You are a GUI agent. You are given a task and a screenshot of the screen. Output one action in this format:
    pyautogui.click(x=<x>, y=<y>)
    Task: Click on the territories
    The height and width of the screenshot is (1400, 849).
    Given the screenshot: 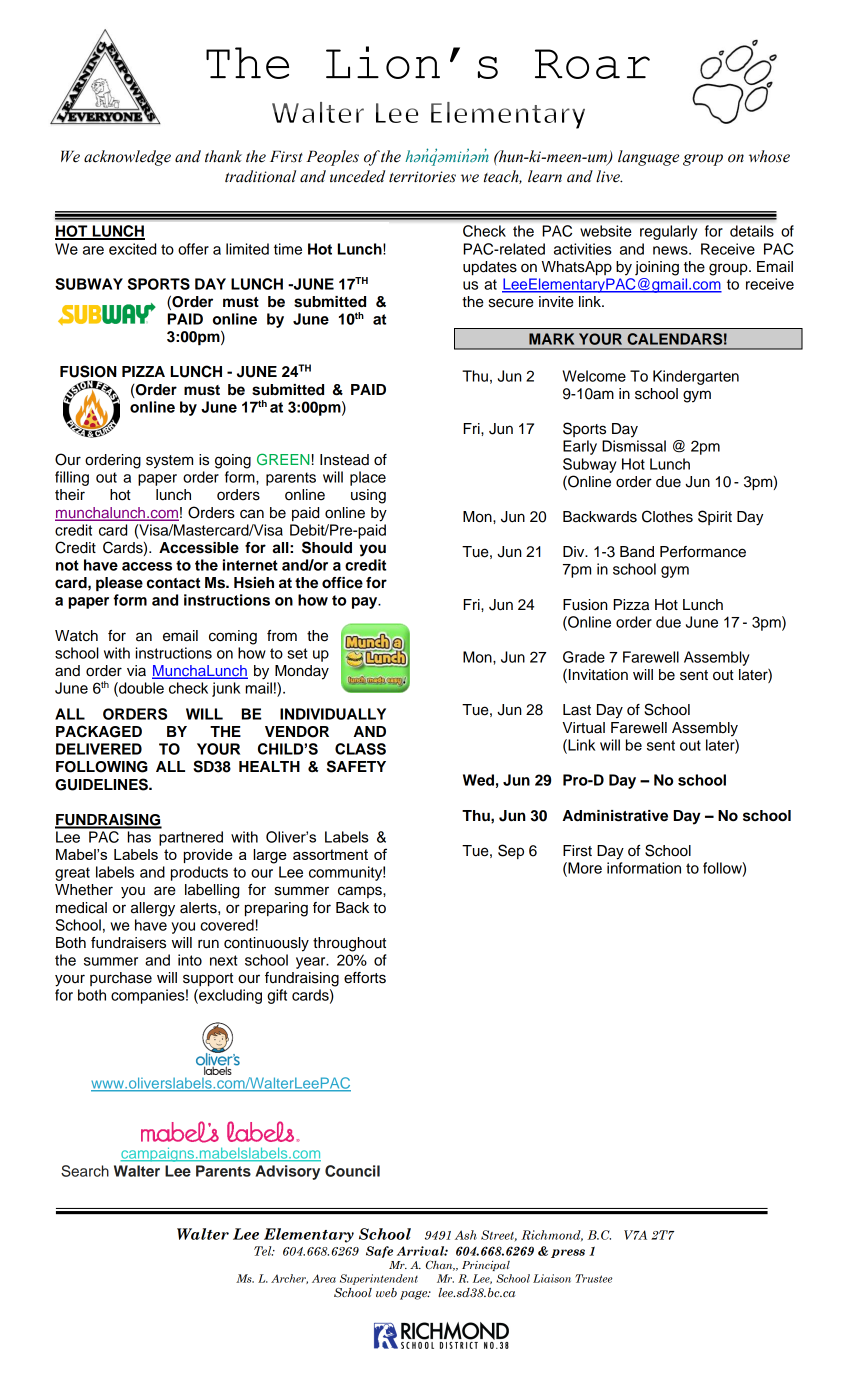 What is the action you would take?
    pyautogui.click(x=422, y=177)
